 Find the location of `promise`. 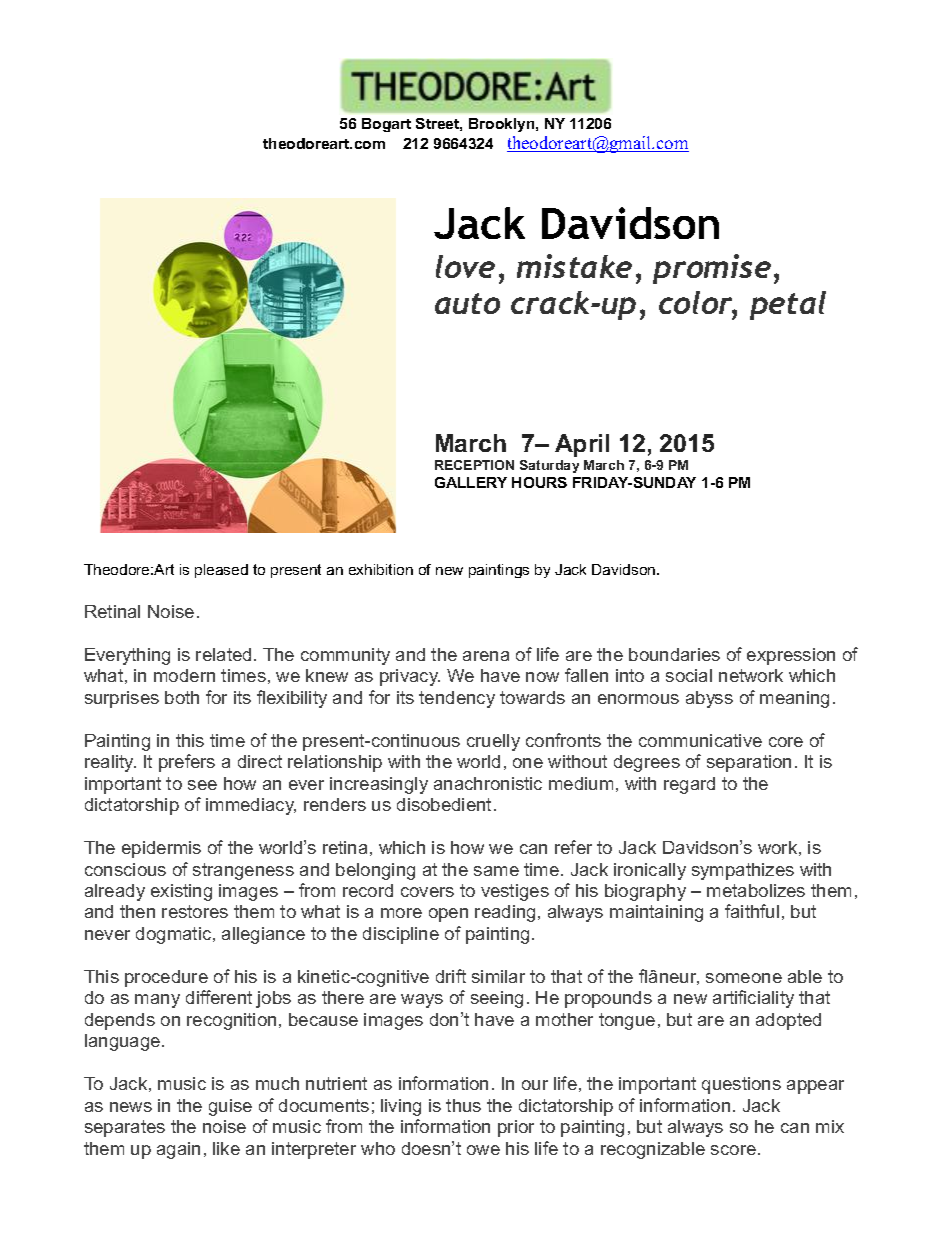

promise is located at coordinates (712, 269).
